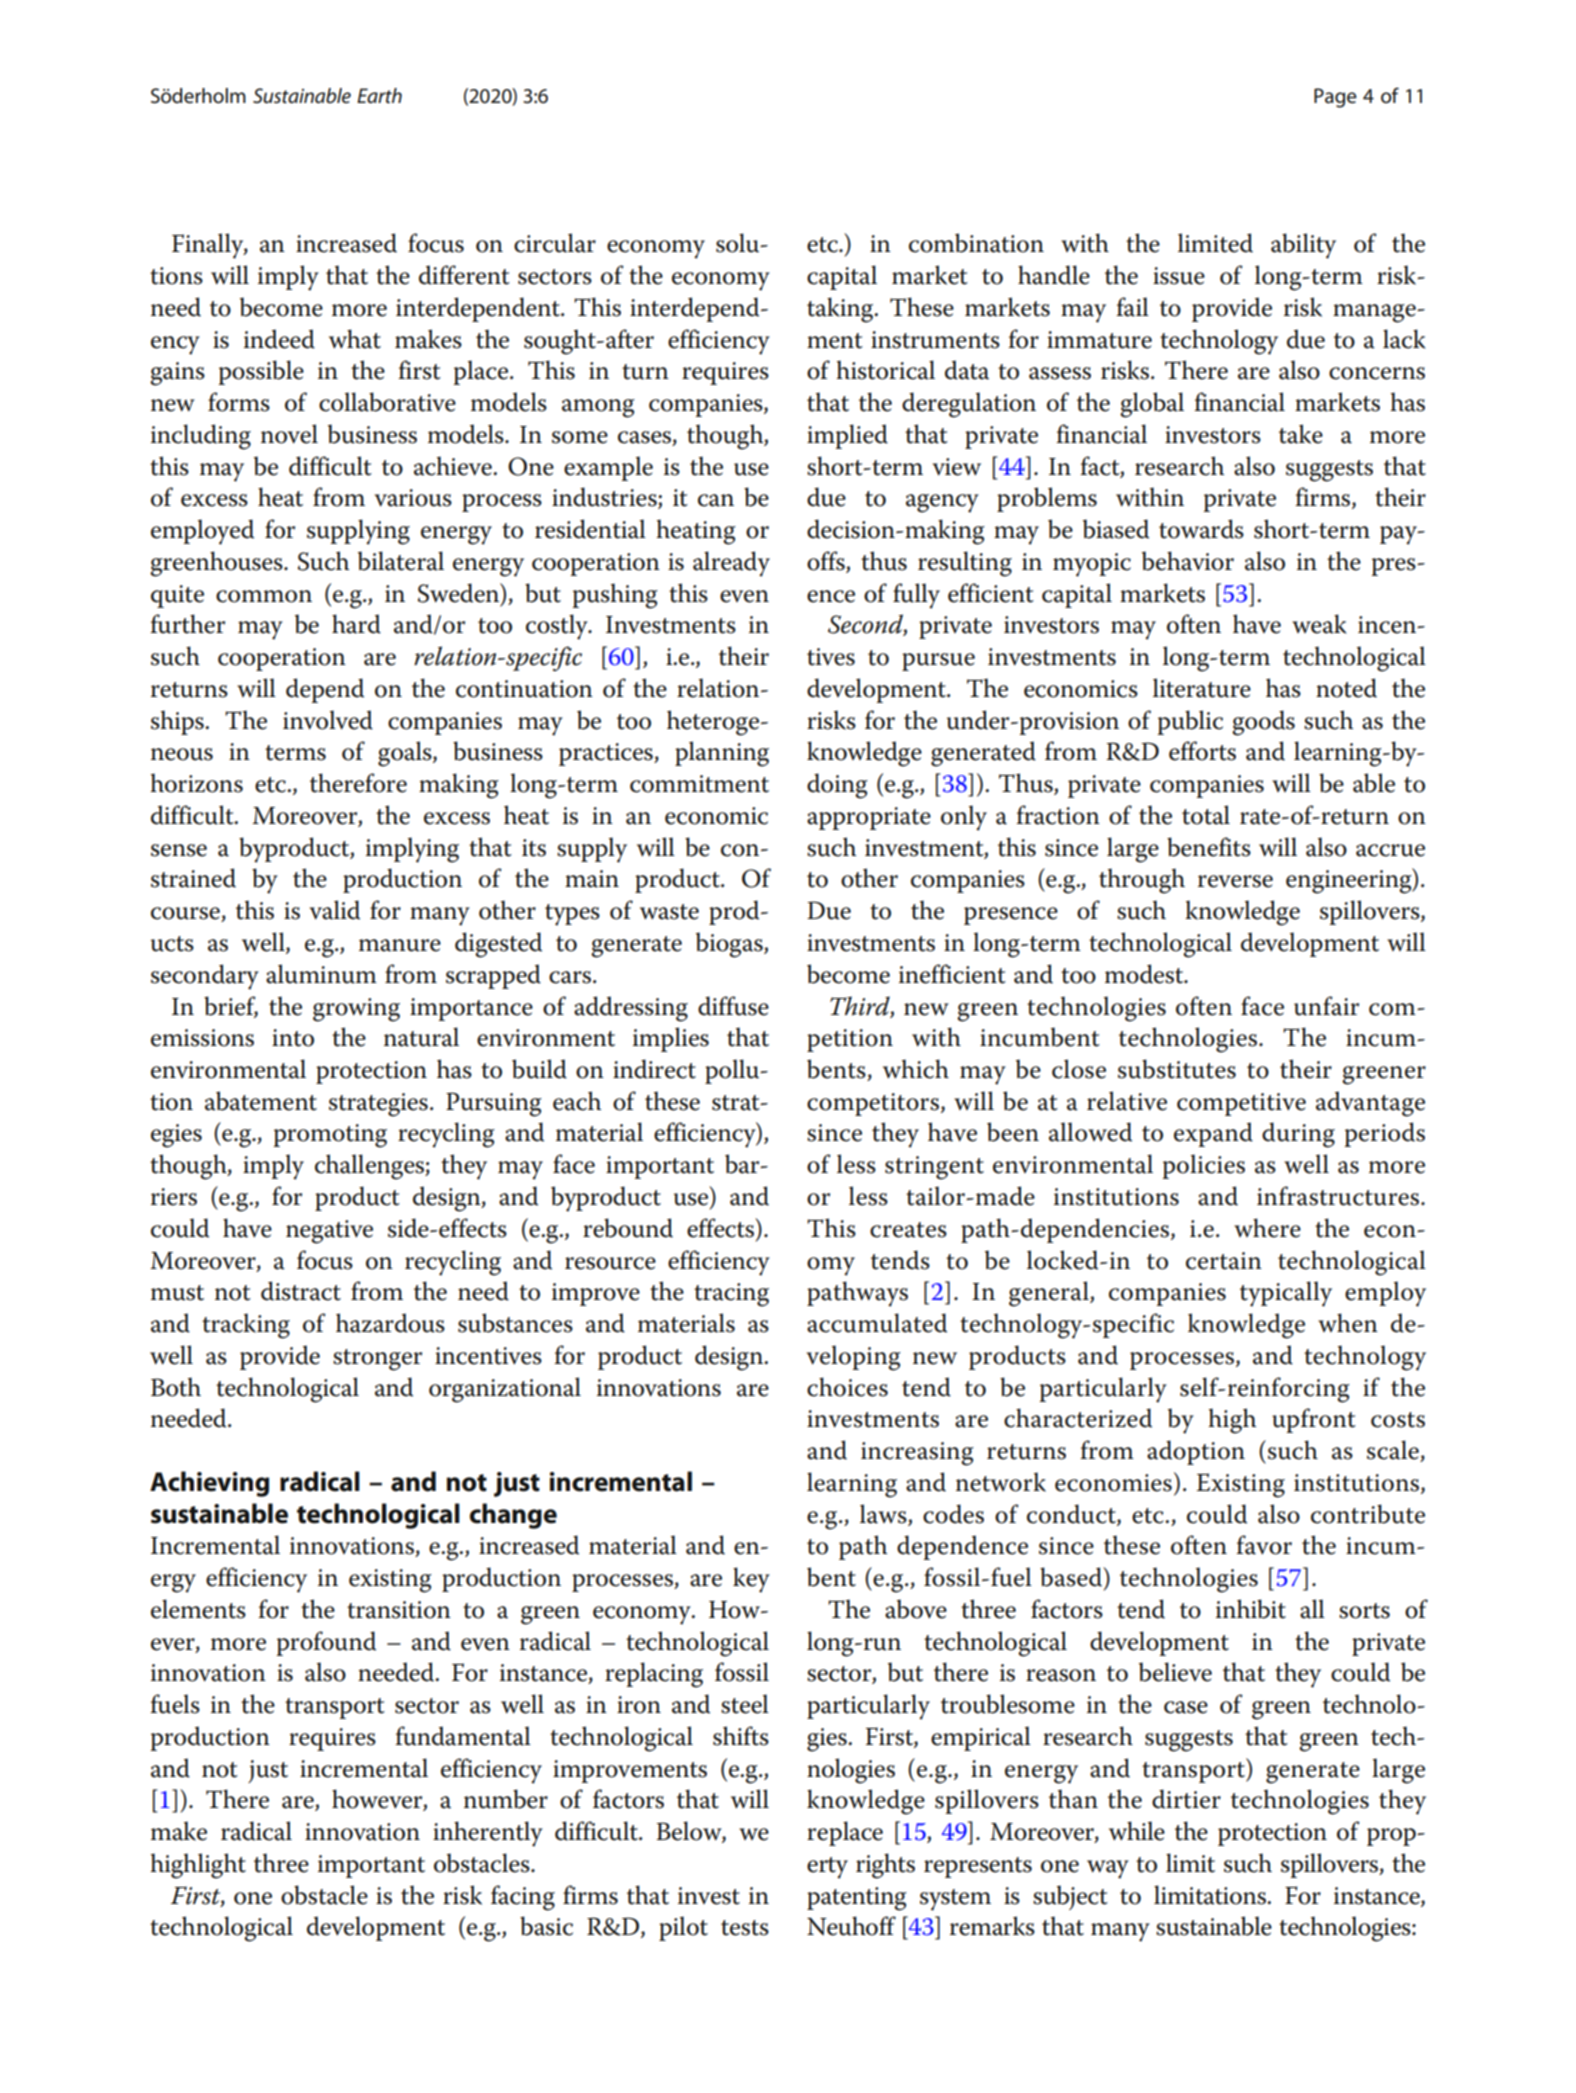  What do you see at coordinates (1314, 1420) in the page?
I see `upfront` at bounding box center [1314, 1420].
